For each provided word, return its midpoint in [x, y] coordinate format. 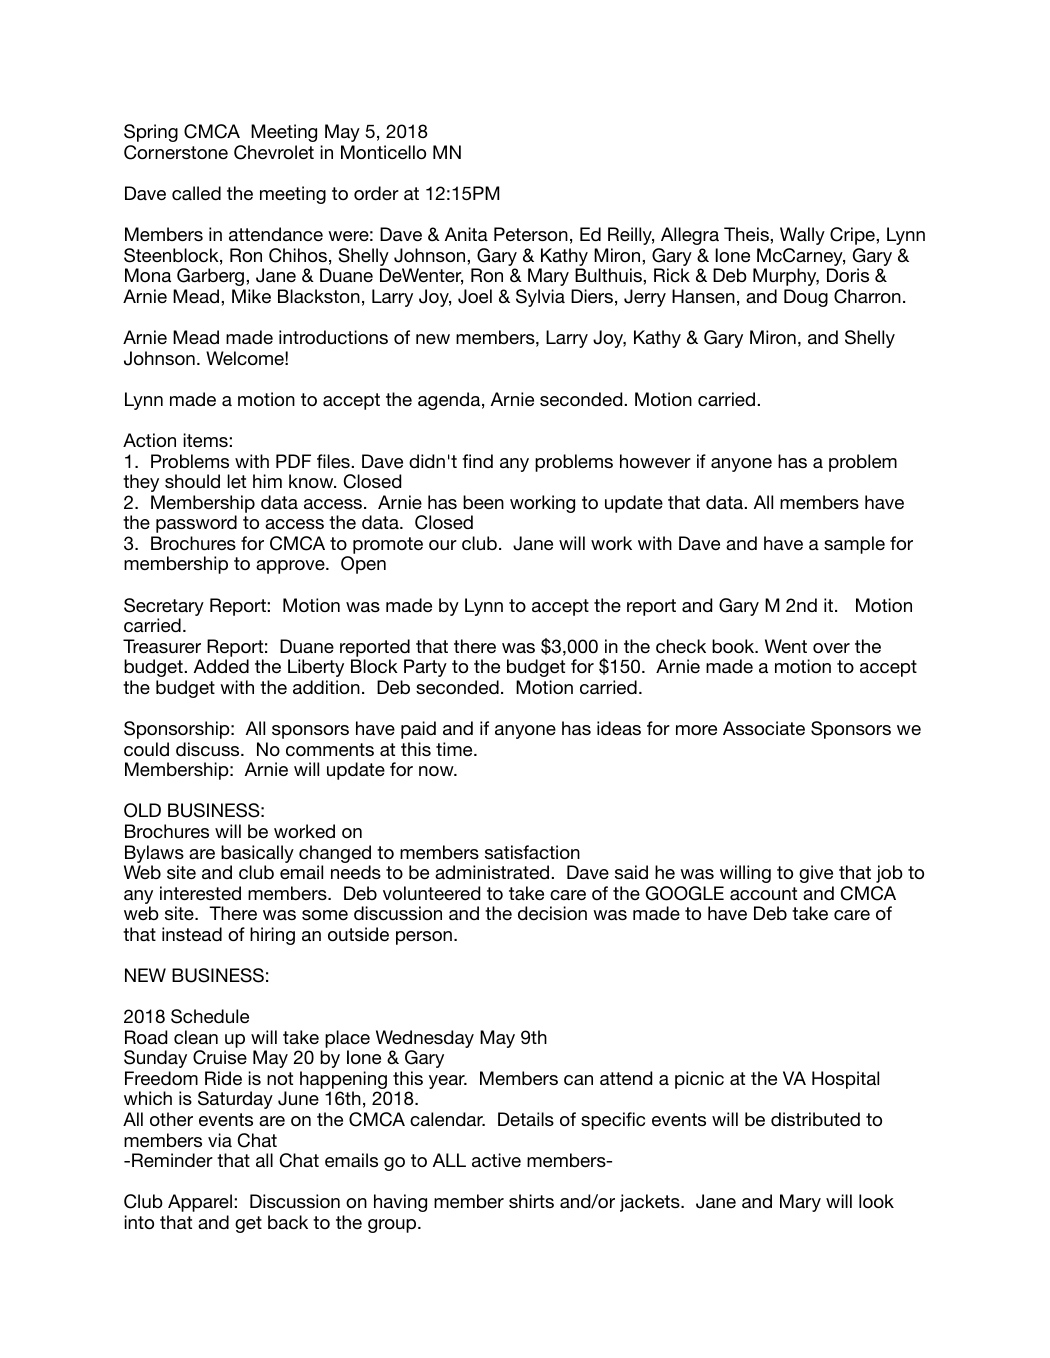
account [763, 893]
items [205, 440]
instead [192, 934]
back [288, 1222]
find [477, 461]
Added [221, 666]
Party [425, 668]
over [831, 648]
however [655, 461]
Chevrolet [274, 152]
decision [552, 913]
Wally [802, 236]
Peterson [531, 234]
